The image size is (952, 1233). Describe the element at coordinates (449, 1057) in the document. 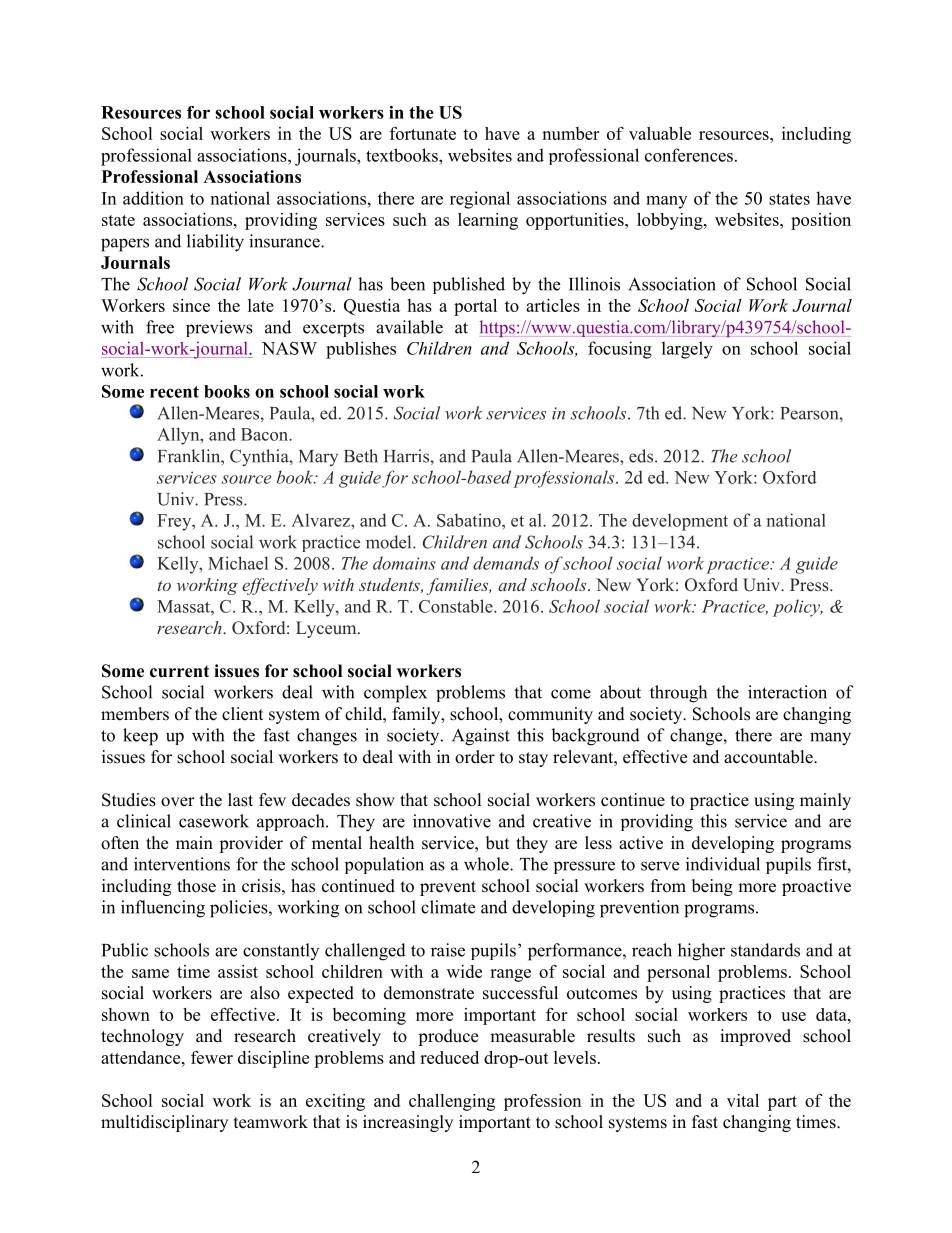

I see `reduced` at that location.
